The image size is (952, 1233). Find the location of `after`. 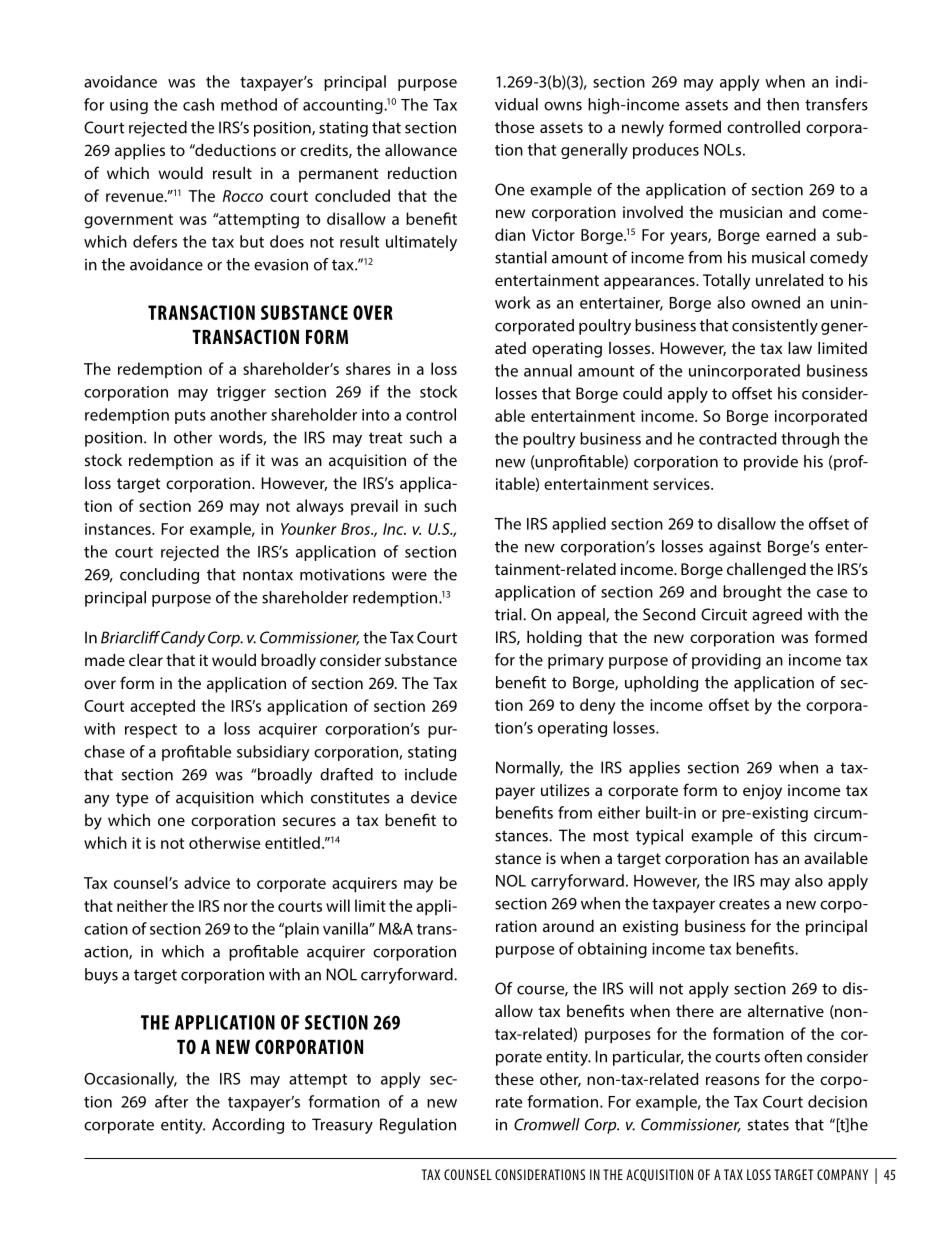

after is located at coordinates (171, 1101).
